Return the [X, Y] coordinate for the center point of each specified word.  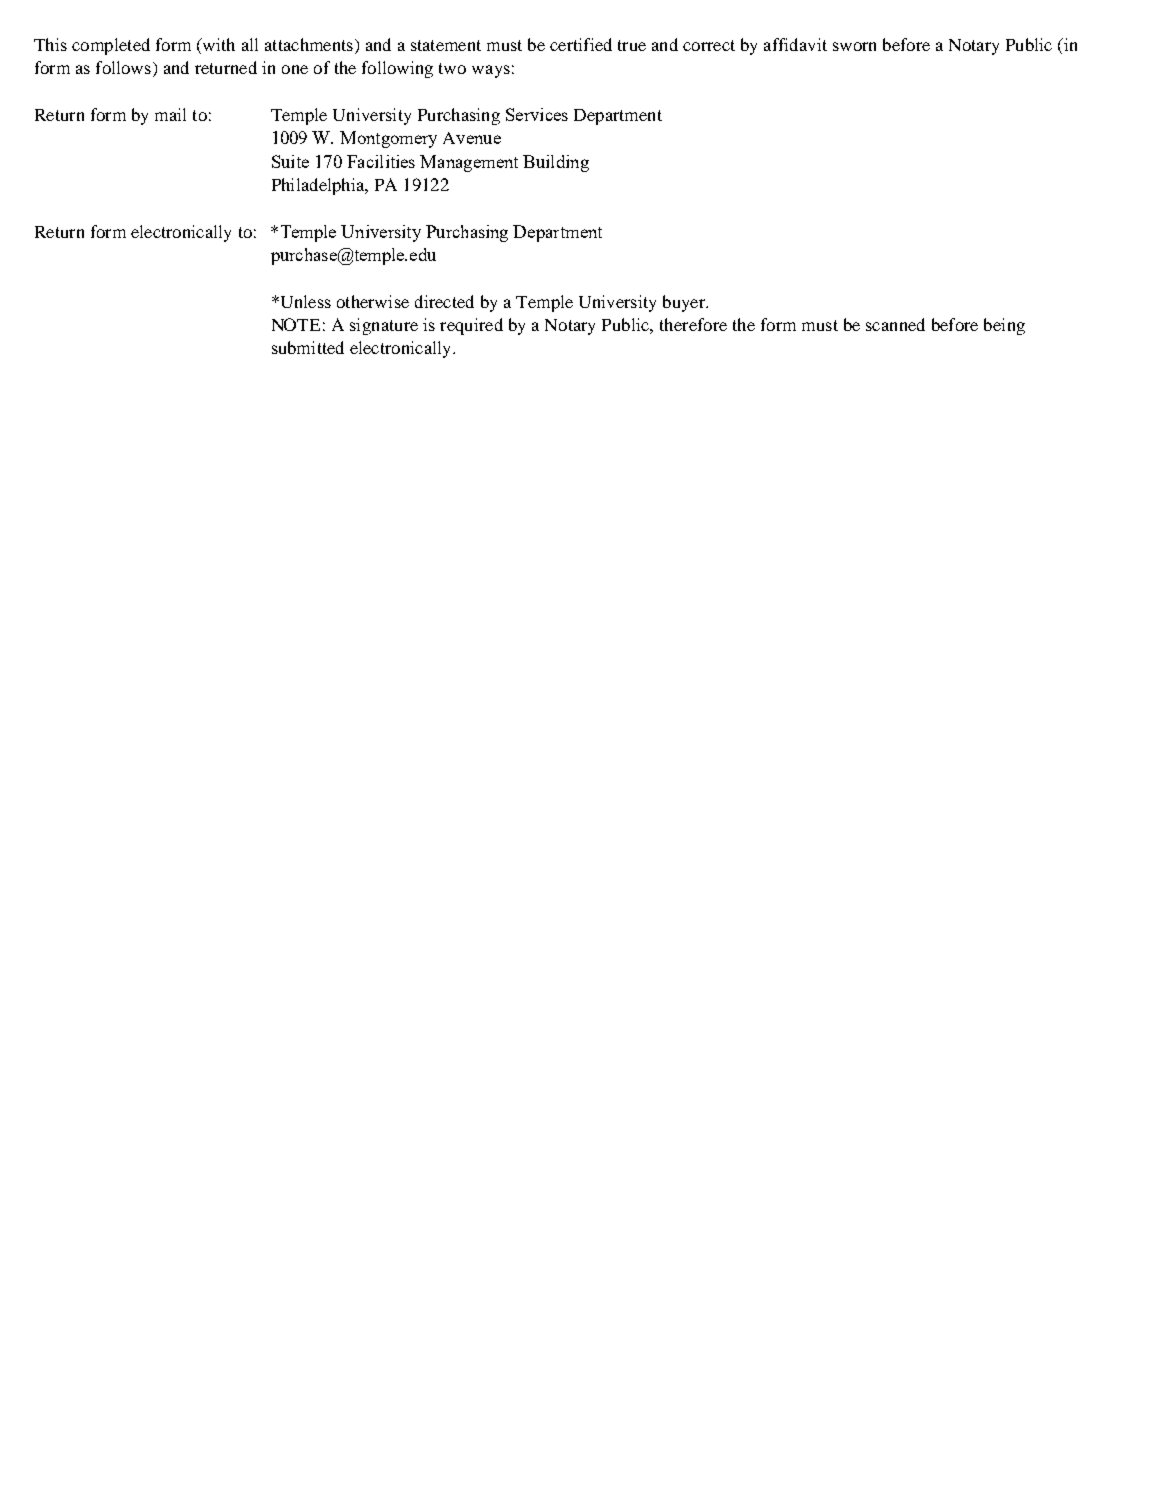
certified [581, 44]
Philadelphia [319, 186]
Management [469, 163]
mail [170, 114]
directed [444, 301]
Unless [304, 301]
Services [537, 114]
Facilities [381, 161]
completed [111, 46]
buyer [685, 303]
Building [556, 163]
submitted [308, 347]
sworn [854, 46]
